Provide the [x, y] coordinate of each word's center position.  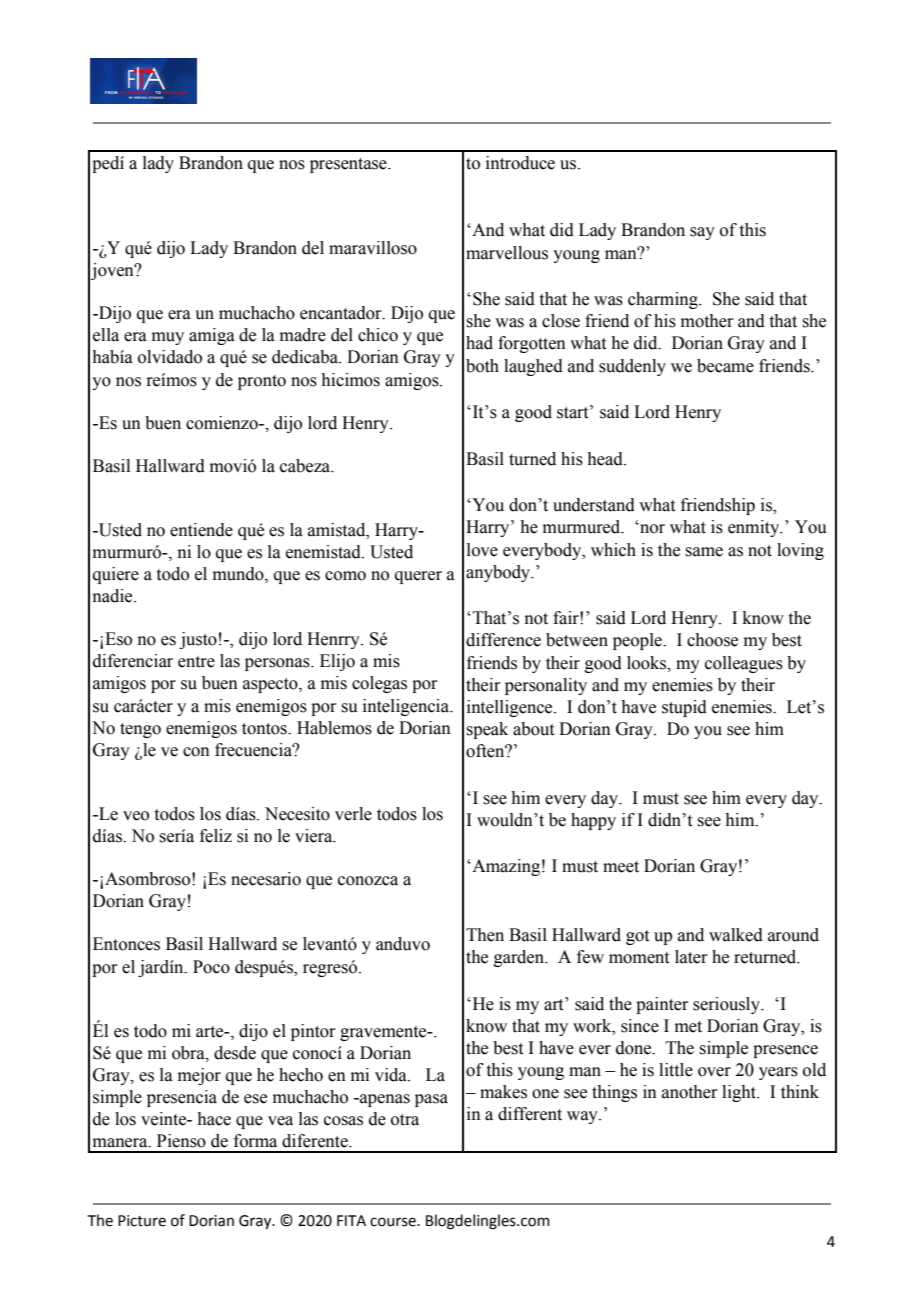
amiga [212, 336]
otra [405, 1120]
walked [736, 935]
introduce [520, 163]
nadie [114, 596]
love [482, 550]
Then [485, 935]
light [740, 1093]
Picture [142, 1221]
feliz [216, 836]
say [702, 233]
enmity [755, 528]
